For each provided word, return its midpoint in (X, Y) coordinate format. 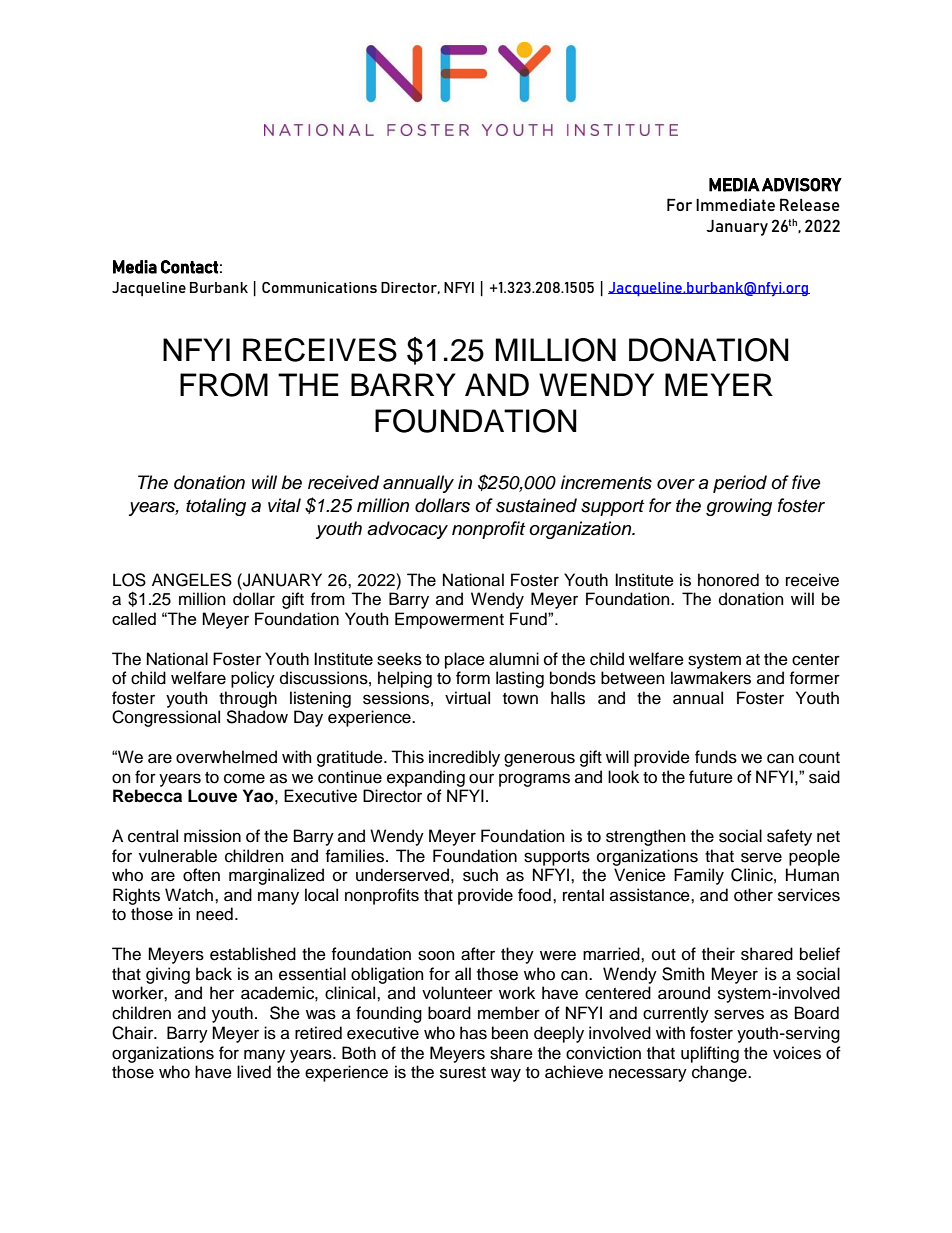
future (711, 777)
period (740, 484)
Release (810, 204)
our (481, 778)
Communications (319, 287)
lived (254, 1072)
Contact (189, 267)
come (244, 778)
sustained (536, 505)
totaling (216, 507)
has (473, 1033)
